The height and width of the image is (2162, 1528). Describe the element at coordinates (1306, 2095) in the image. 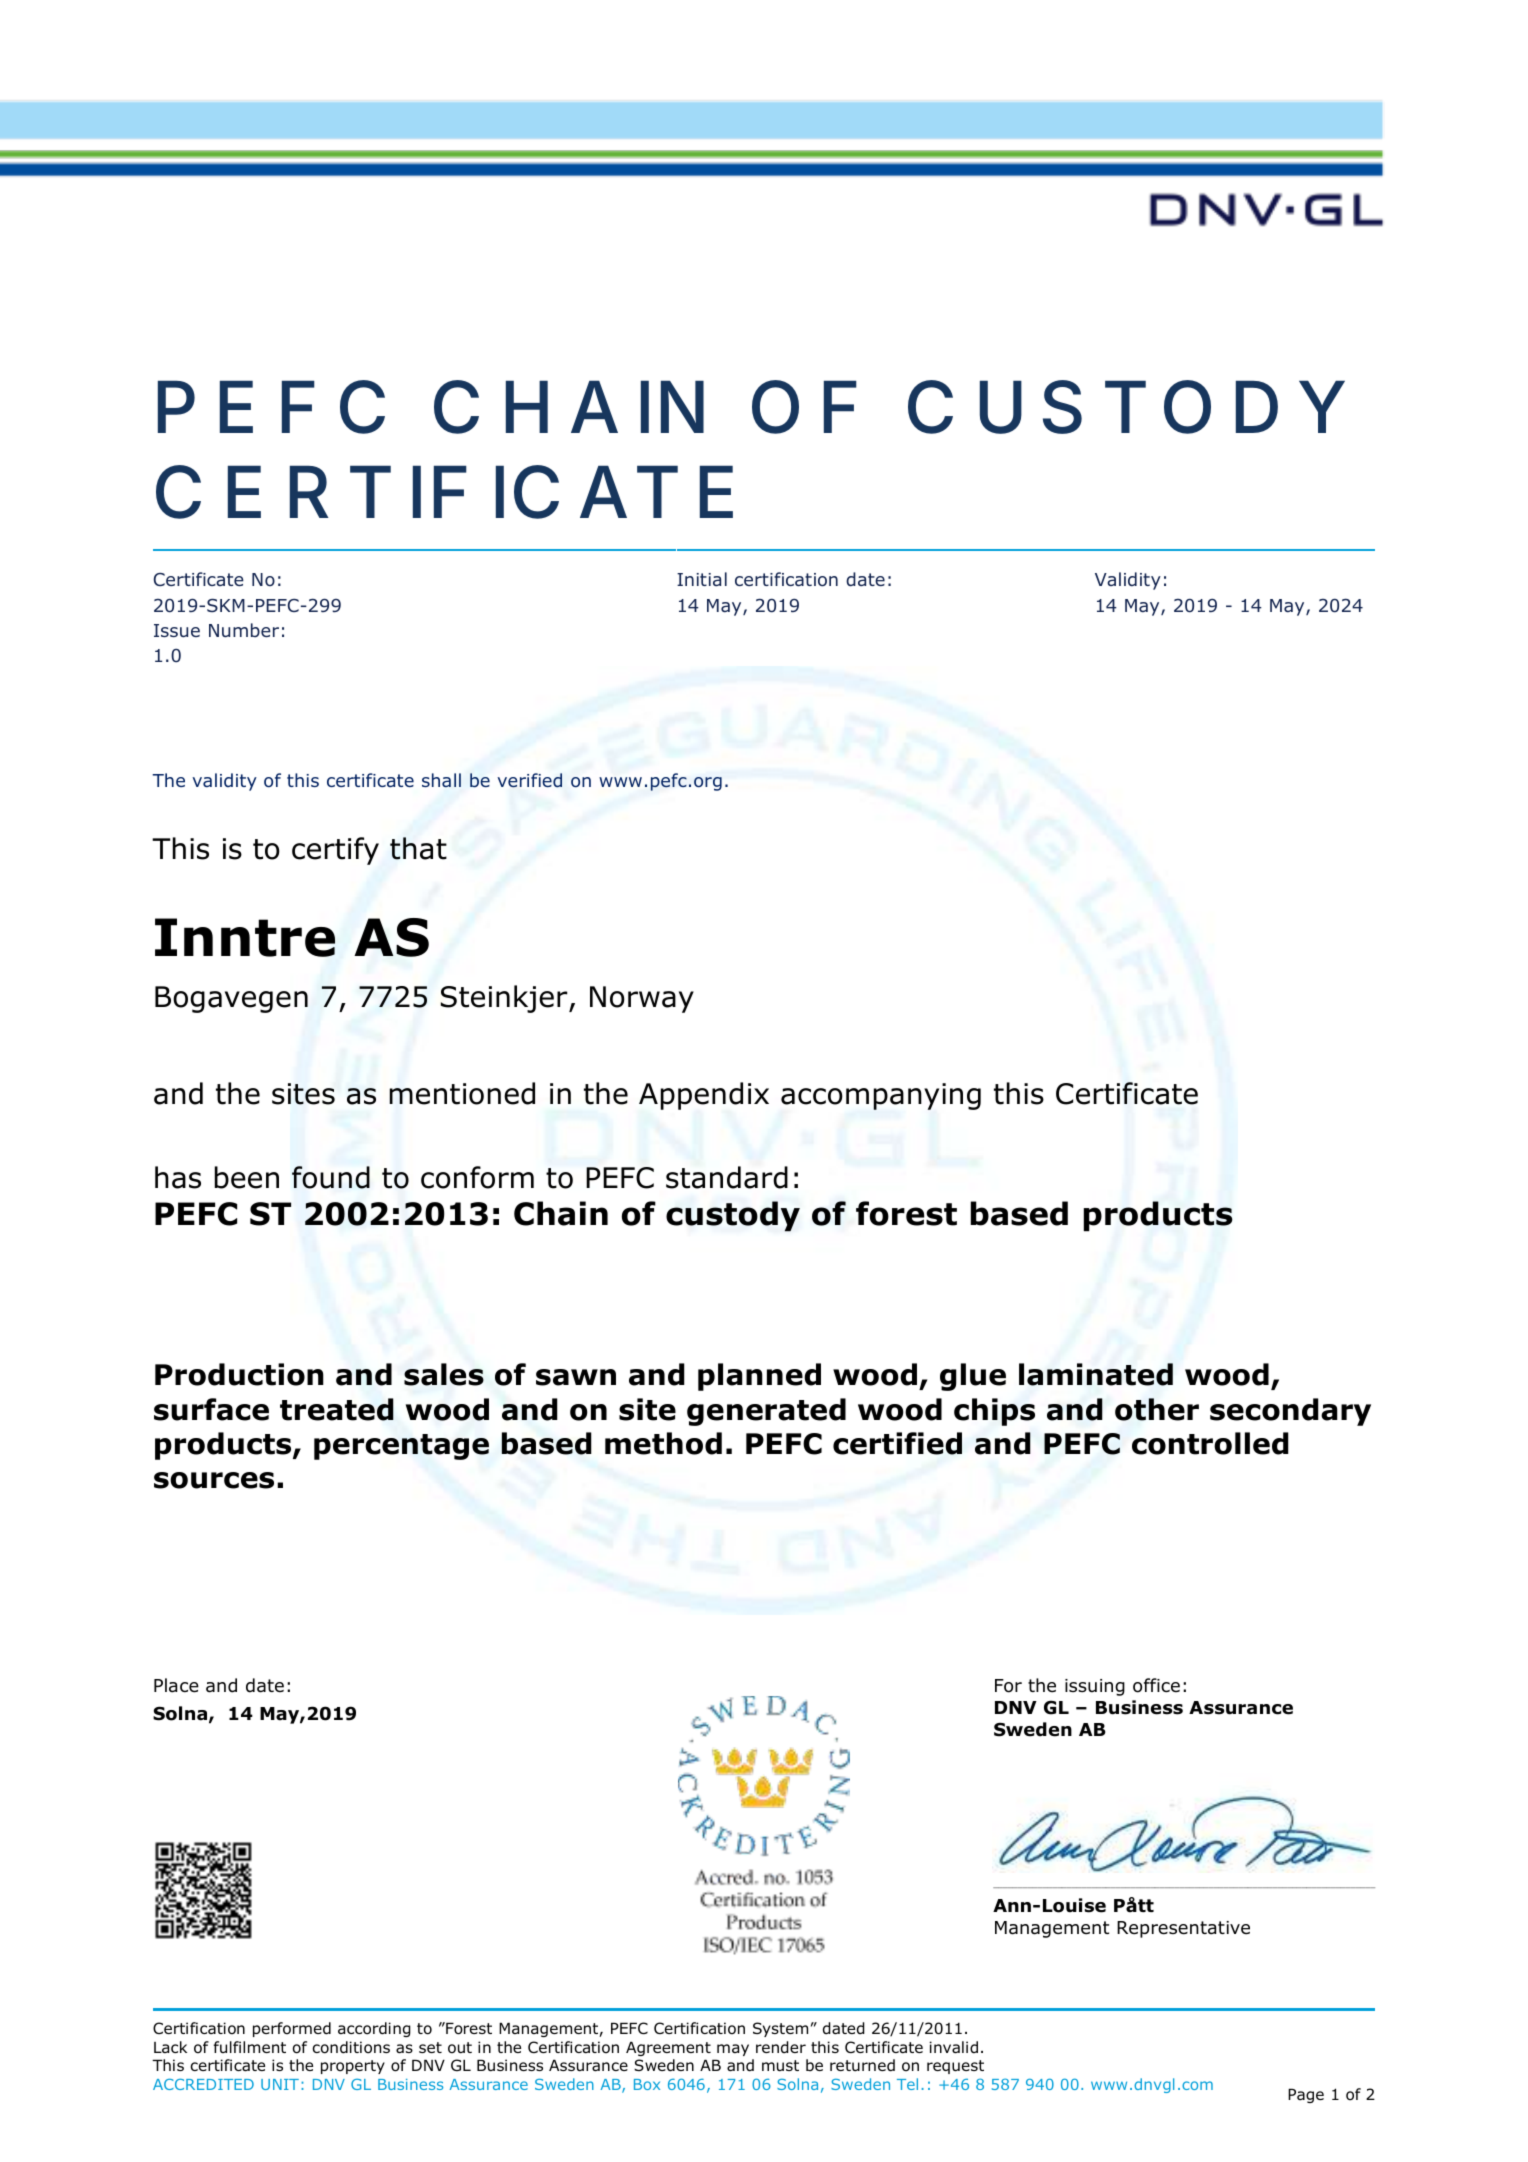

I see `Page` at that location.
